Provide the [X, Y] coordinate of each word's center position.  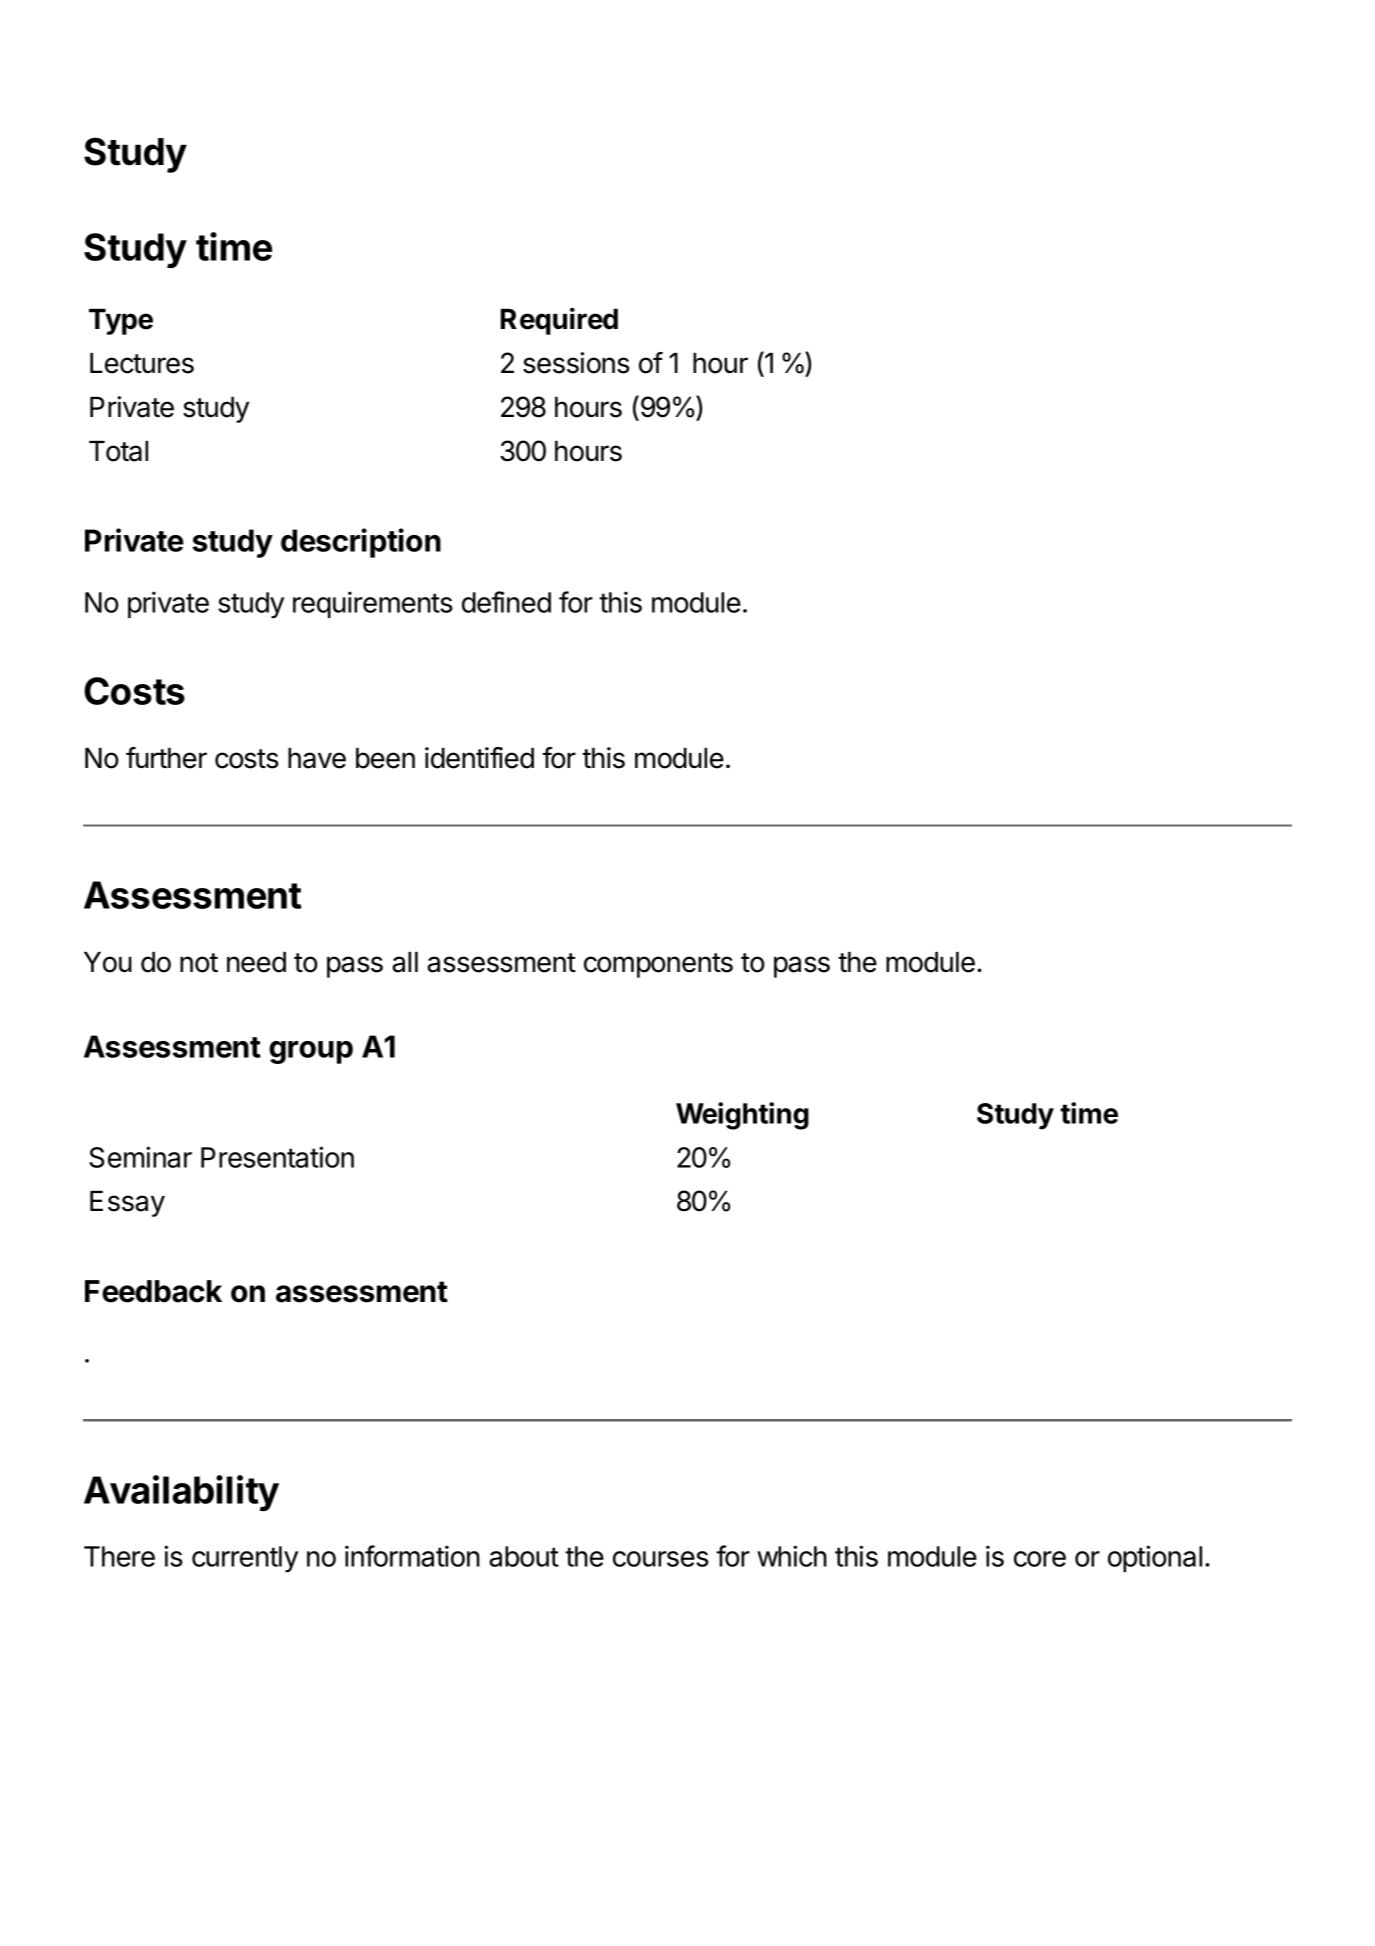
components [658, 965]
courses [661, 1559]
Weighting [742, 1116]
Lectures [142, 363]
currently [245, 1559]
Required [559, 321]
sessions [576, 363]
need [256, 962]
